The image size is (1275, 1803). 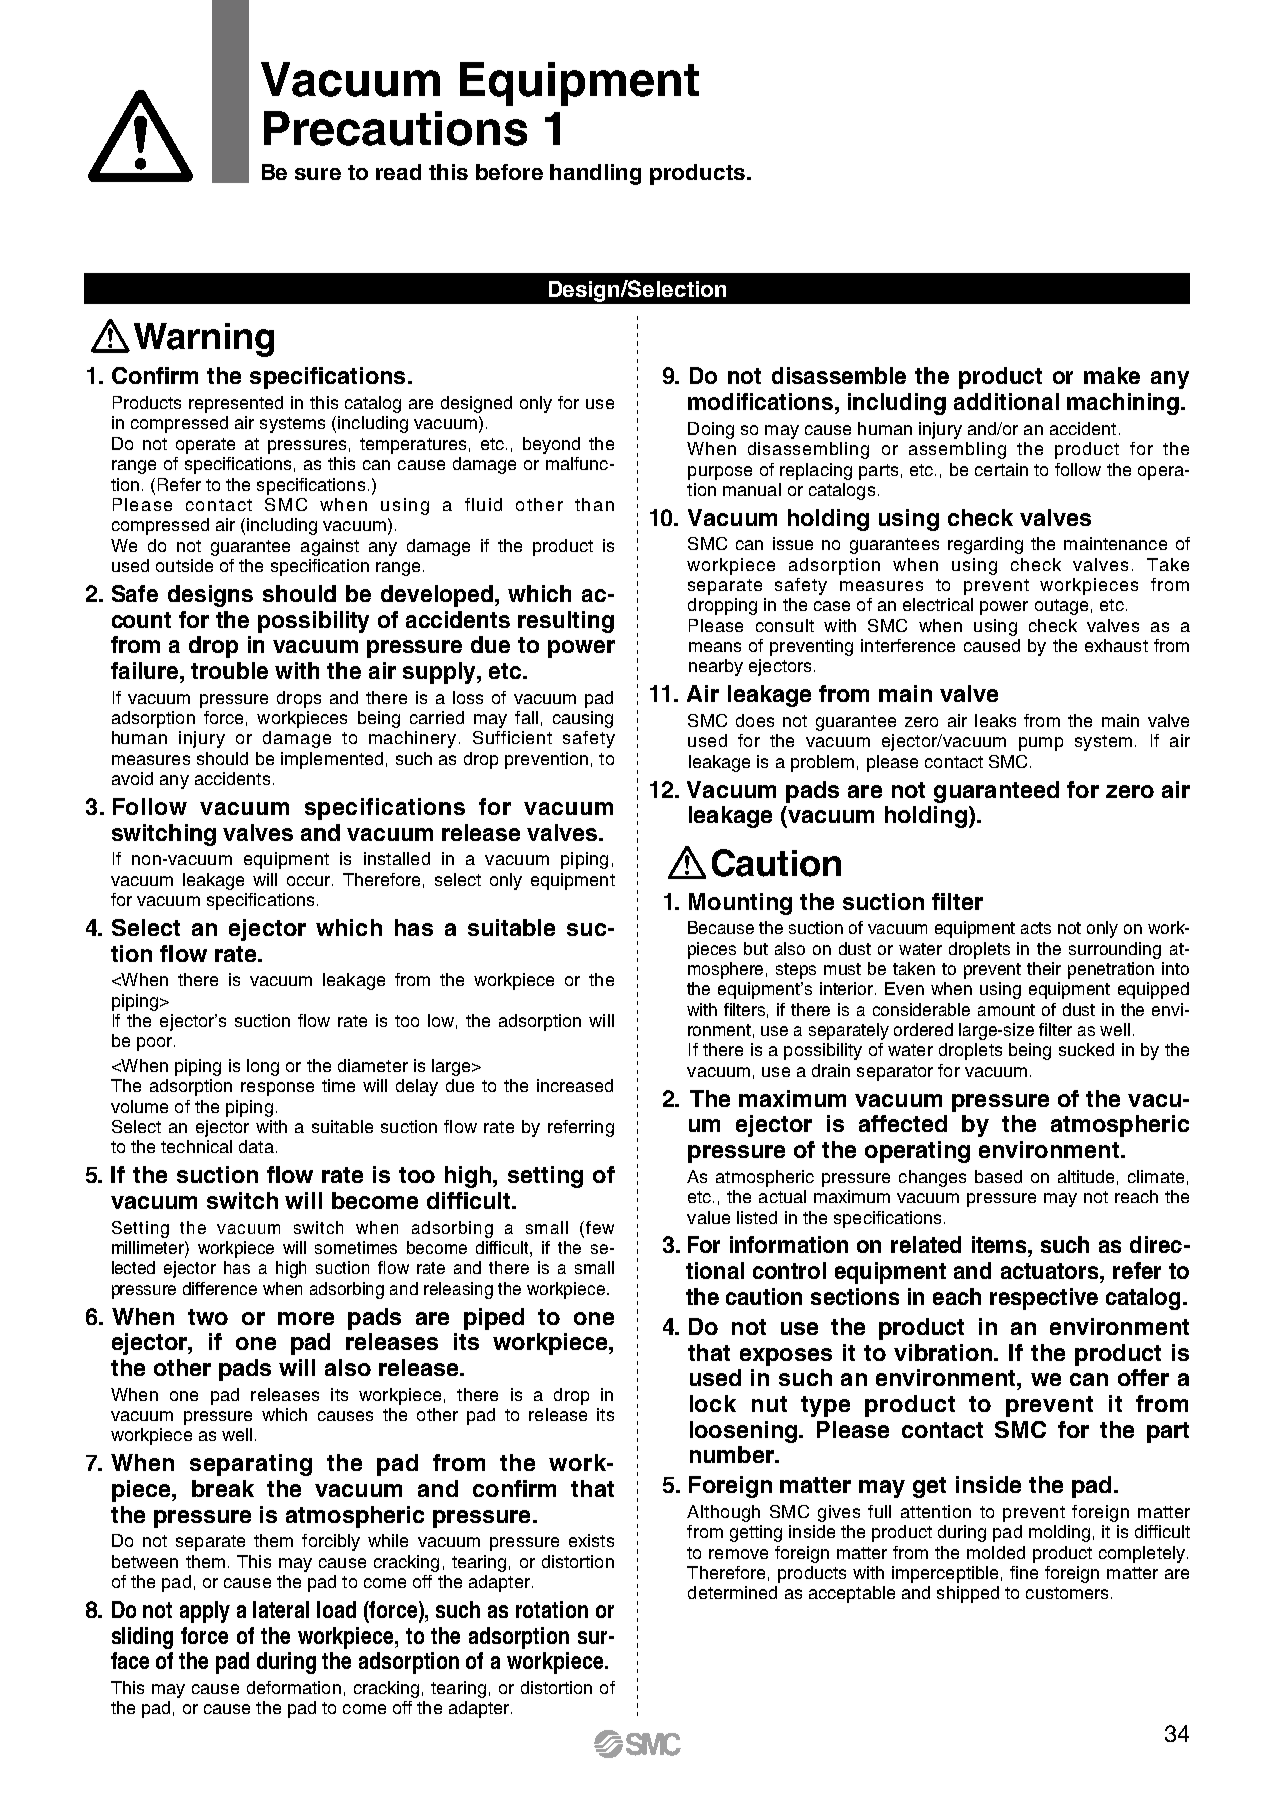 What do you see at coordinates (575, 1085) in the image?
I see `increased` at bounding box center [575, 1085].
